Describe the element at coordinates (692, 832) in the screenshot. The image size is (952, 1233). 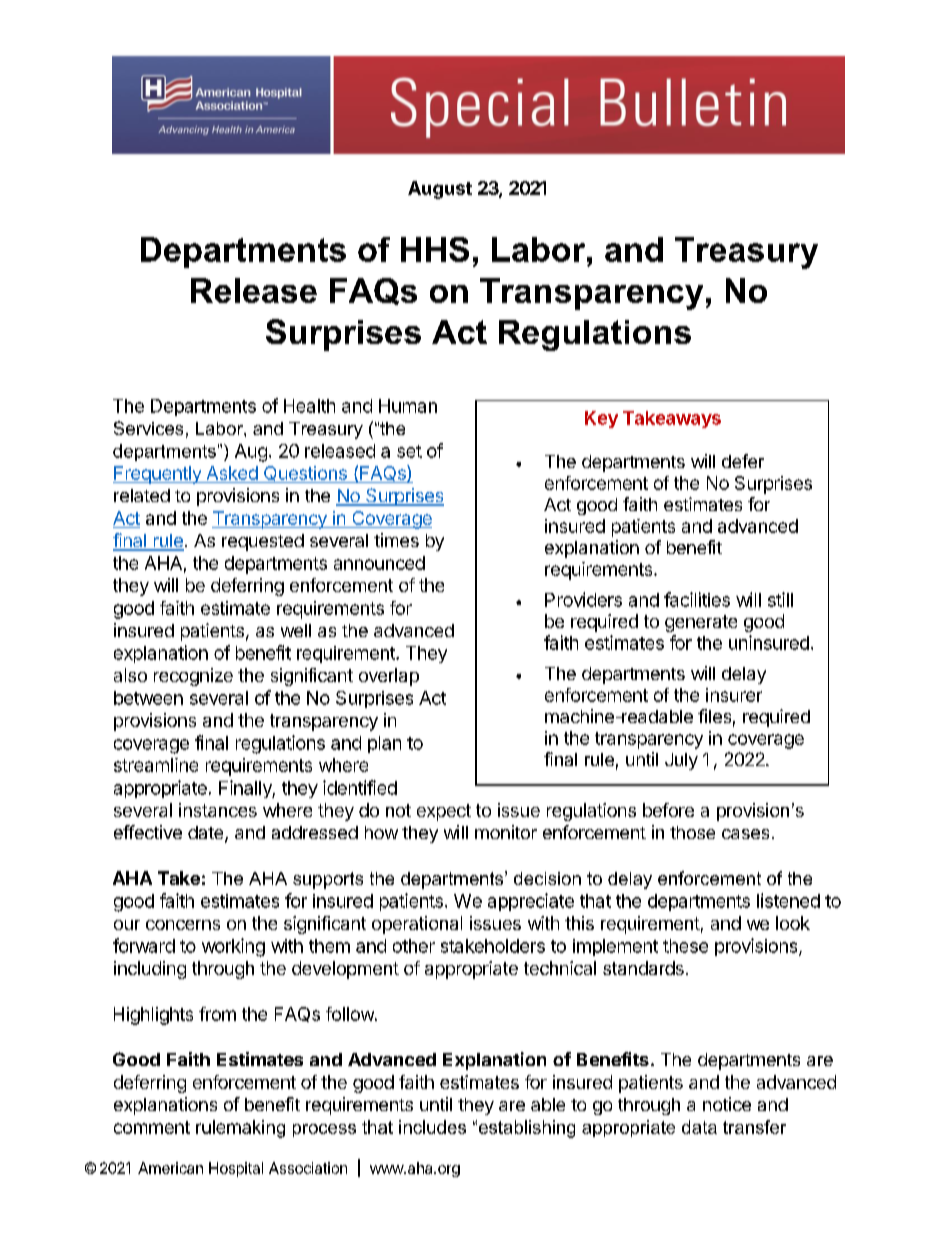
I see `those` at that location.
